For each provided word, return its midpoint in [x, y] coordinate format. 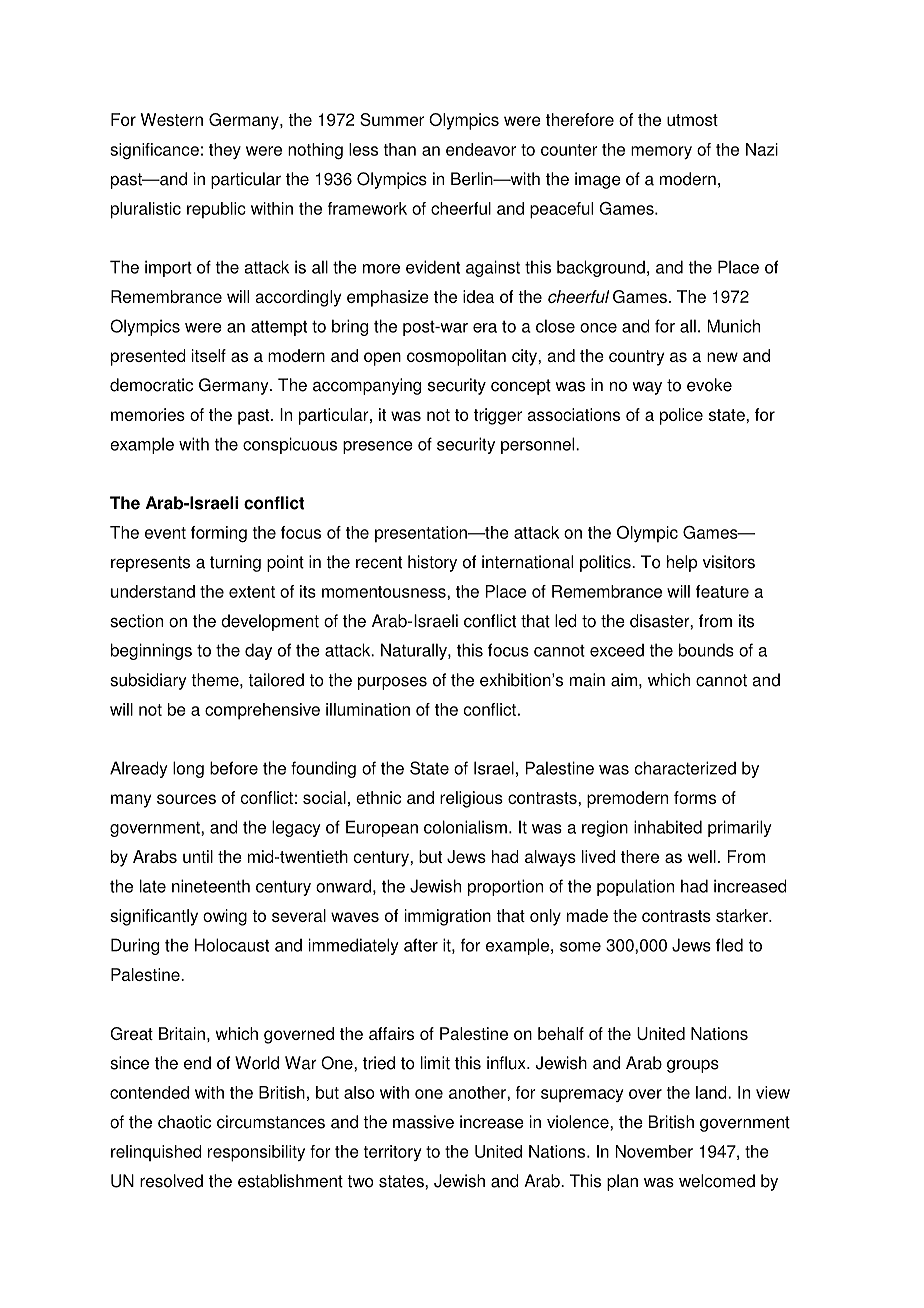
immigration [448, 917]
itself [209, 355]
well [702, 856]
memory [661, 152]
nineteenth [211, 886]
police [681, 416]
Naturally [415, 651]
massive [423, 1122]
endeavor [481, 149]
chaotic [184, 1122]
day [258, 651]
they [225, 151]
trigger [498, 416]
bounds [706, 650]
